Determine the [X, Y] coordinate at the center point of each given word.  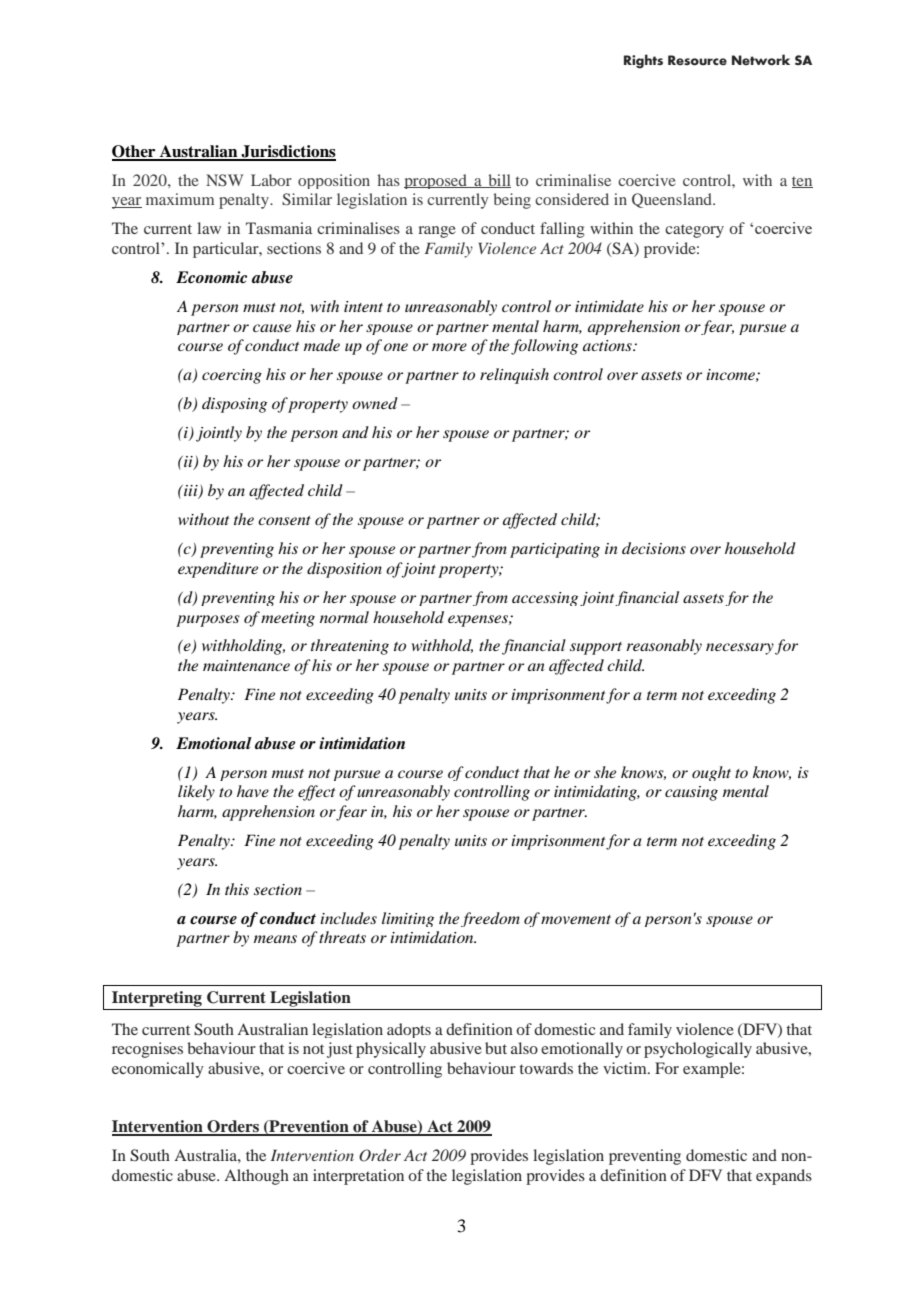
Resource [697, 60]
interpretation [358, 1177]
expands [784, 1177]
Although [256, 1177]
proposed [436, 181]
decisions [654, 548]
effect [316, 793]
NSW [225, 180]
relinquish [514, 376]
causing [691, 793]
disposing [234, 405]
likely [196, 793]
